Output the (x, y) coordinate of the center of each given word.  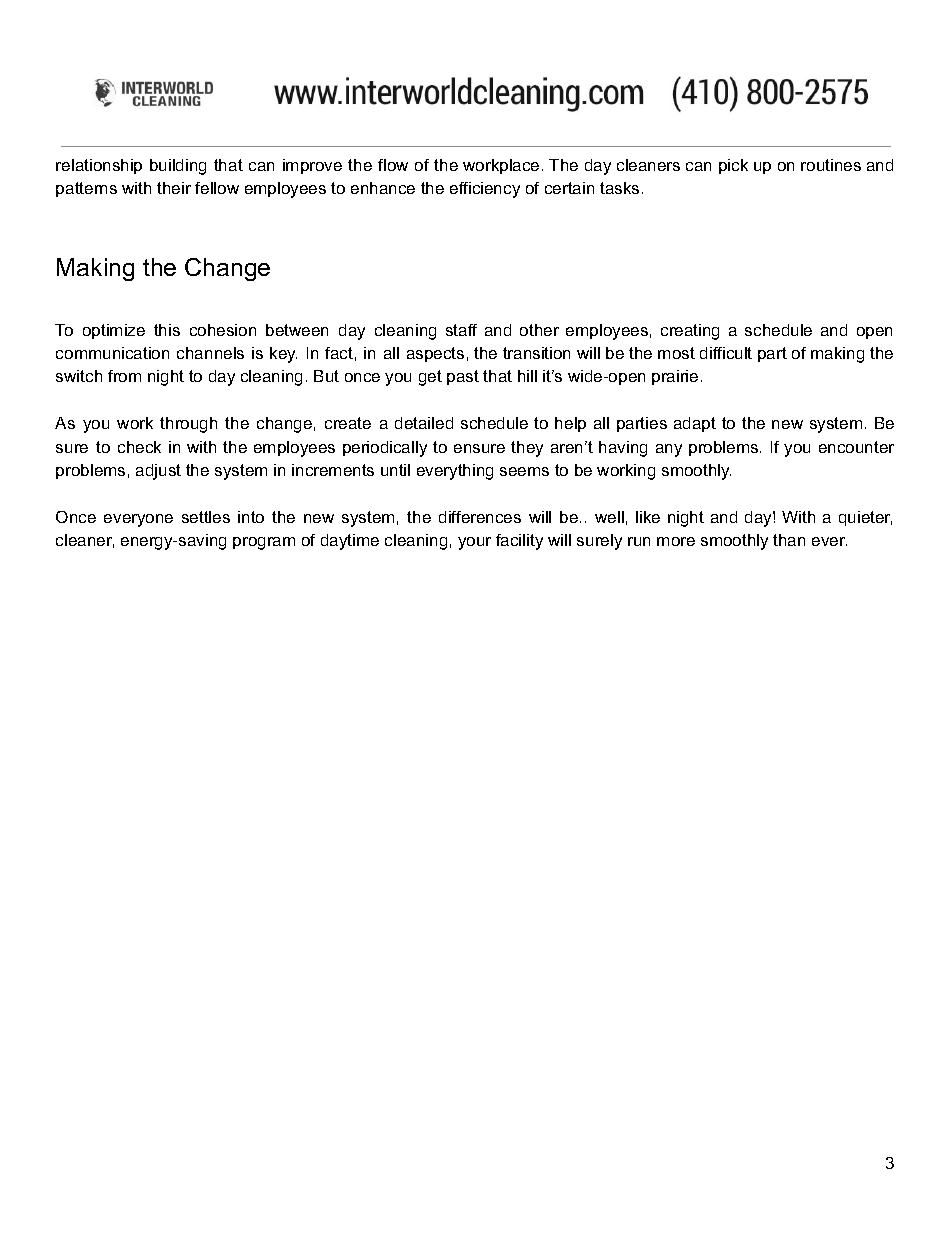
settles (206, 517)
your (474, 543)
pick (733, 166)
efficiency (485, 190)
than (789, 540)
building (178, 167)
